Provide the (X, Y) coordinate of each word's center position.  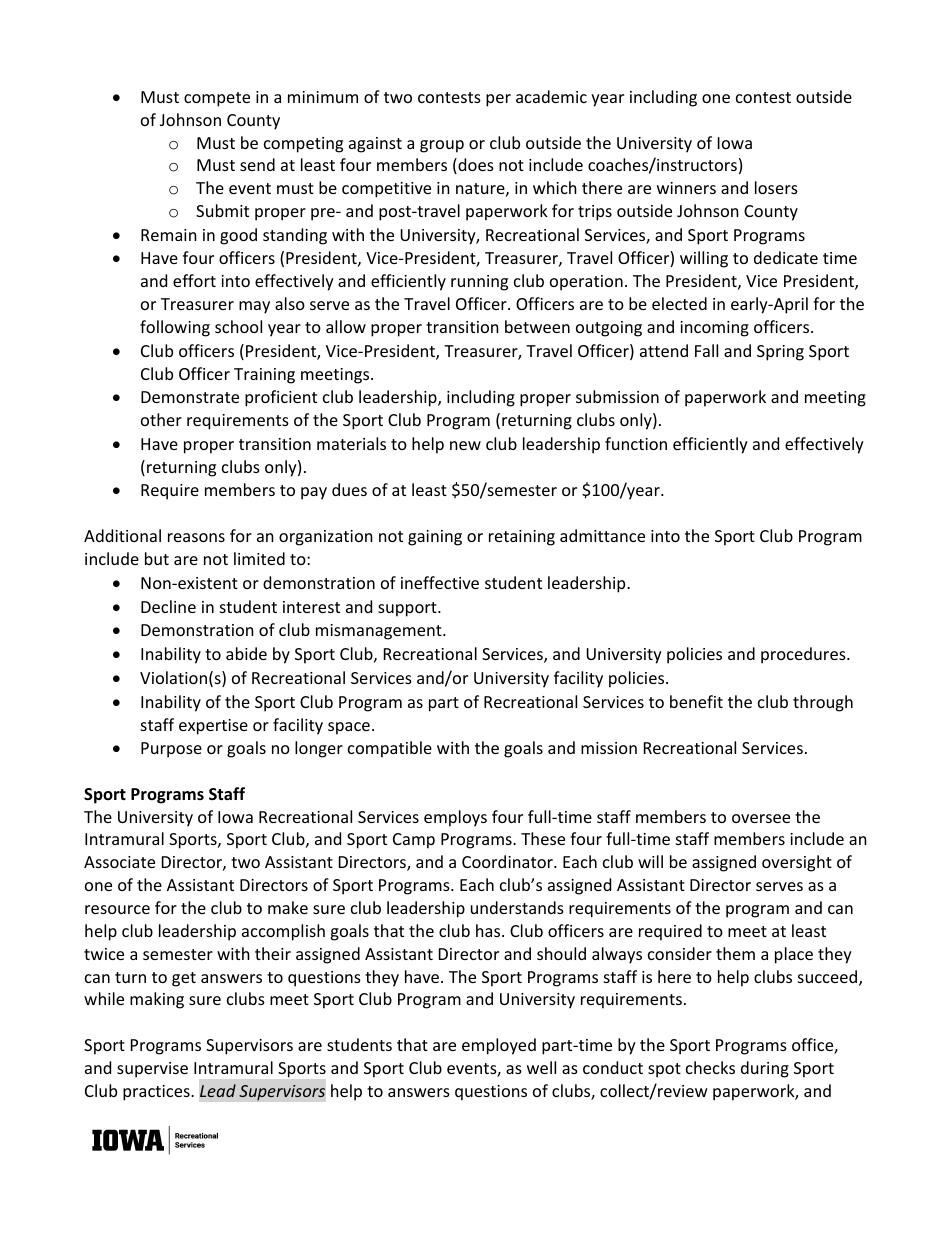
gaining (435, 538)
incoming (714, 329)
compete (217, 99)
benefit (696, 701)
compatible (390, 749)
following (175, 328)
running (479, 283)
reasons (196, 537)
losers (776, 187)
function (636, 443)
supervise (152, 1070)
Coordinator (508, 861)
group (442, 146)
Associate (119, 862)
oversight (797, 863)
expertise (213, 727)
